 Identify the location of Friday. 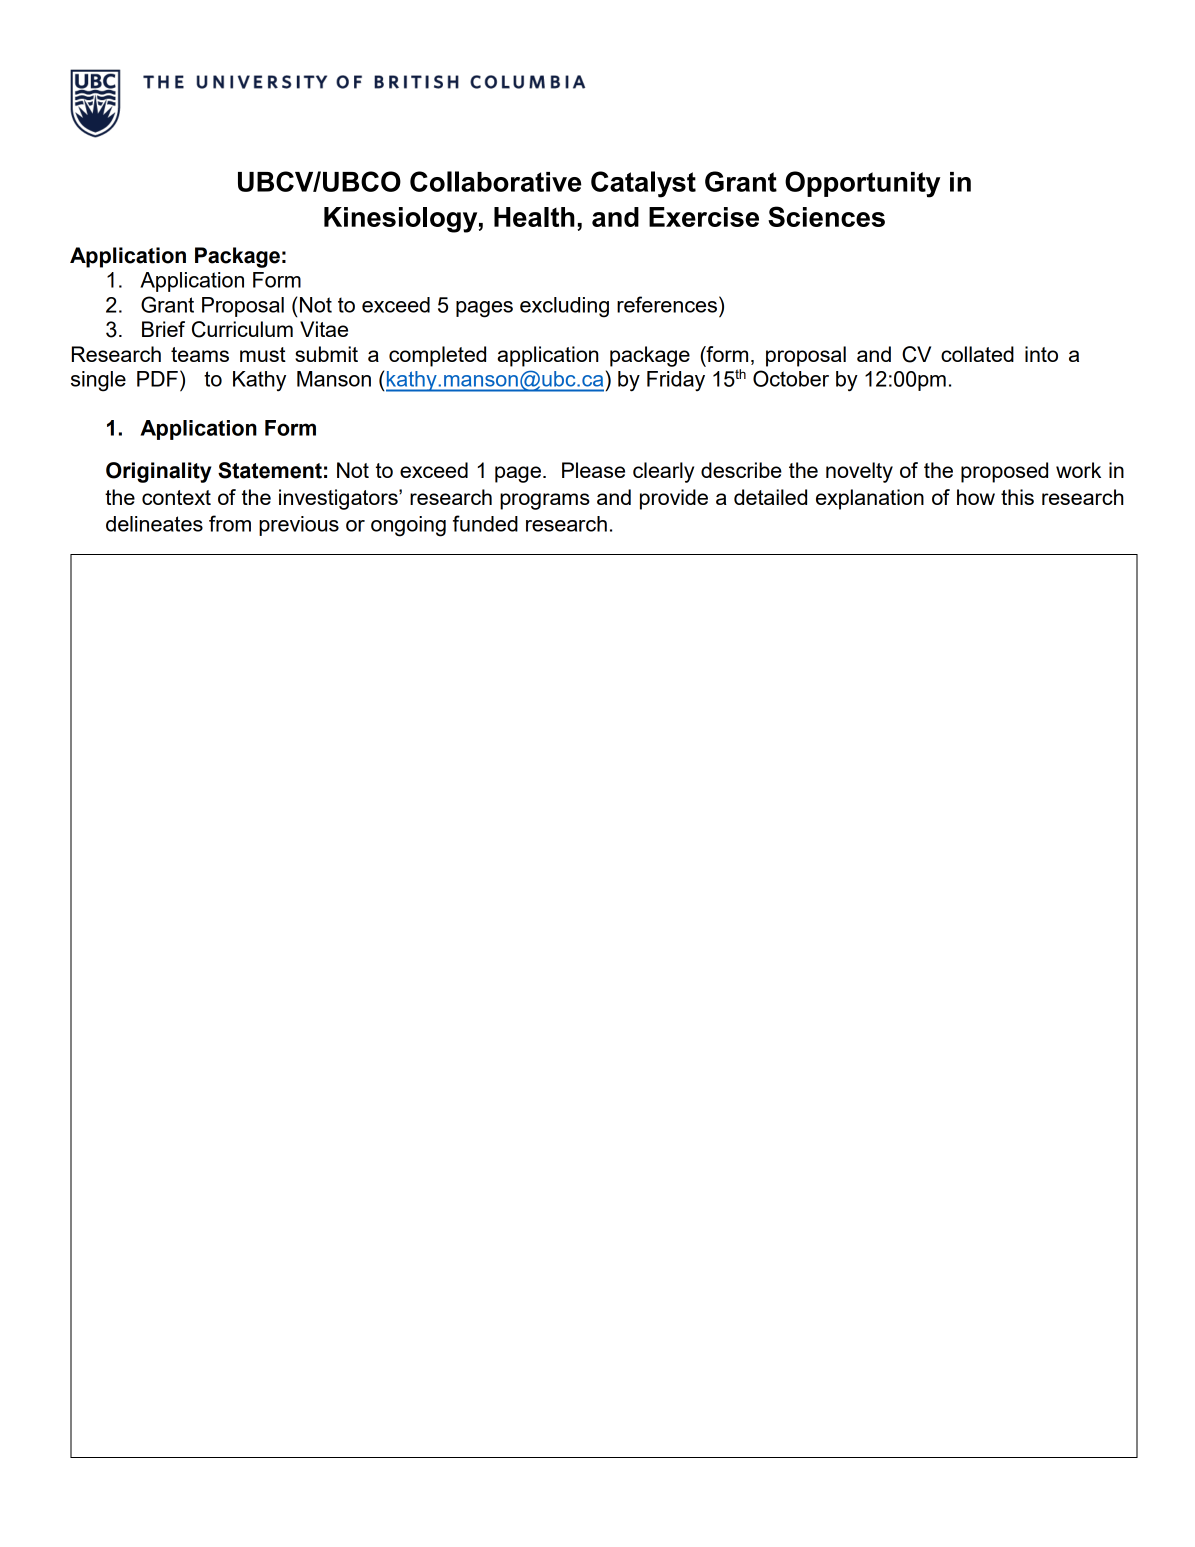
(676, 381).
